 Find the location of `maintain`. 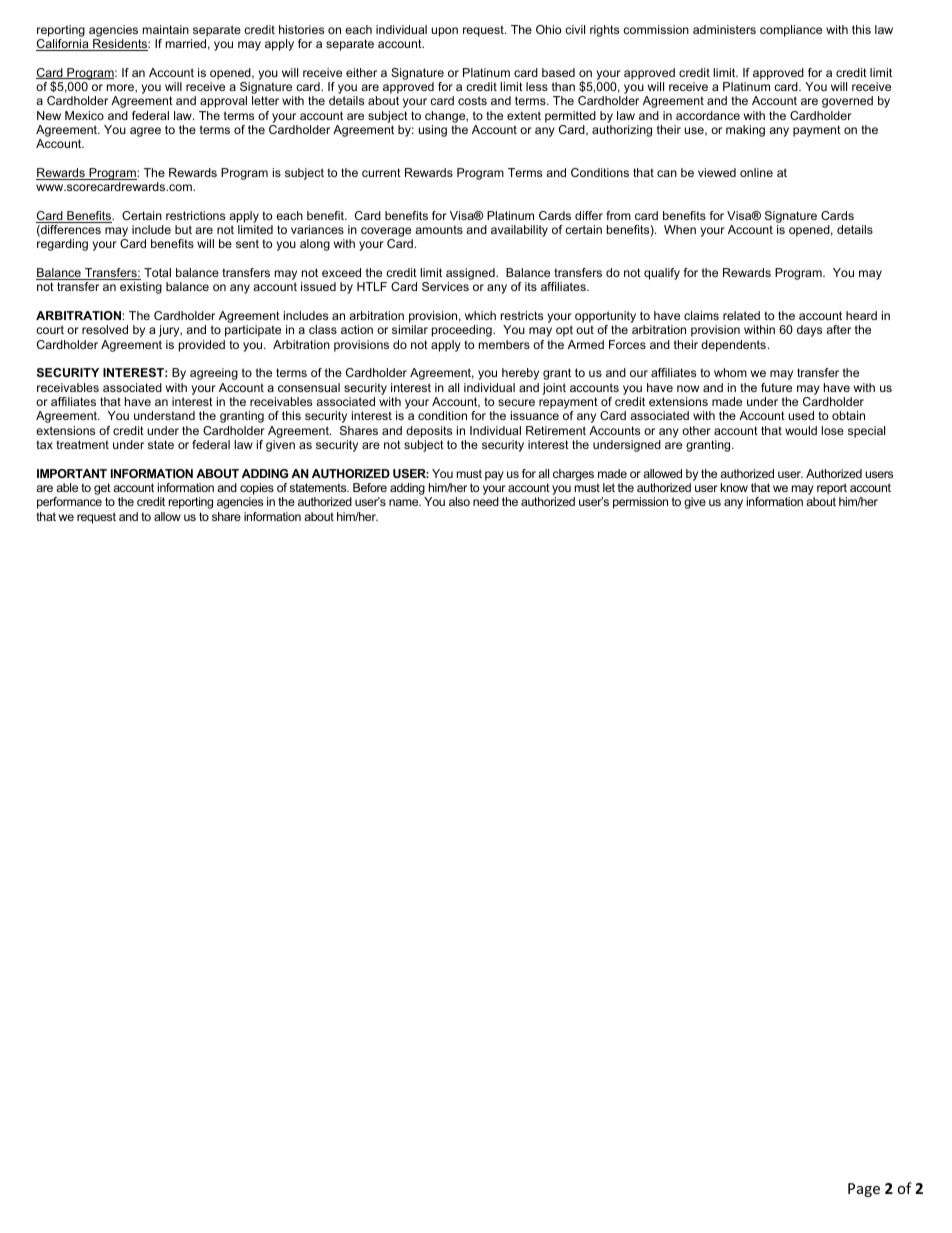

maintain is located at coordinates (166, 29).
